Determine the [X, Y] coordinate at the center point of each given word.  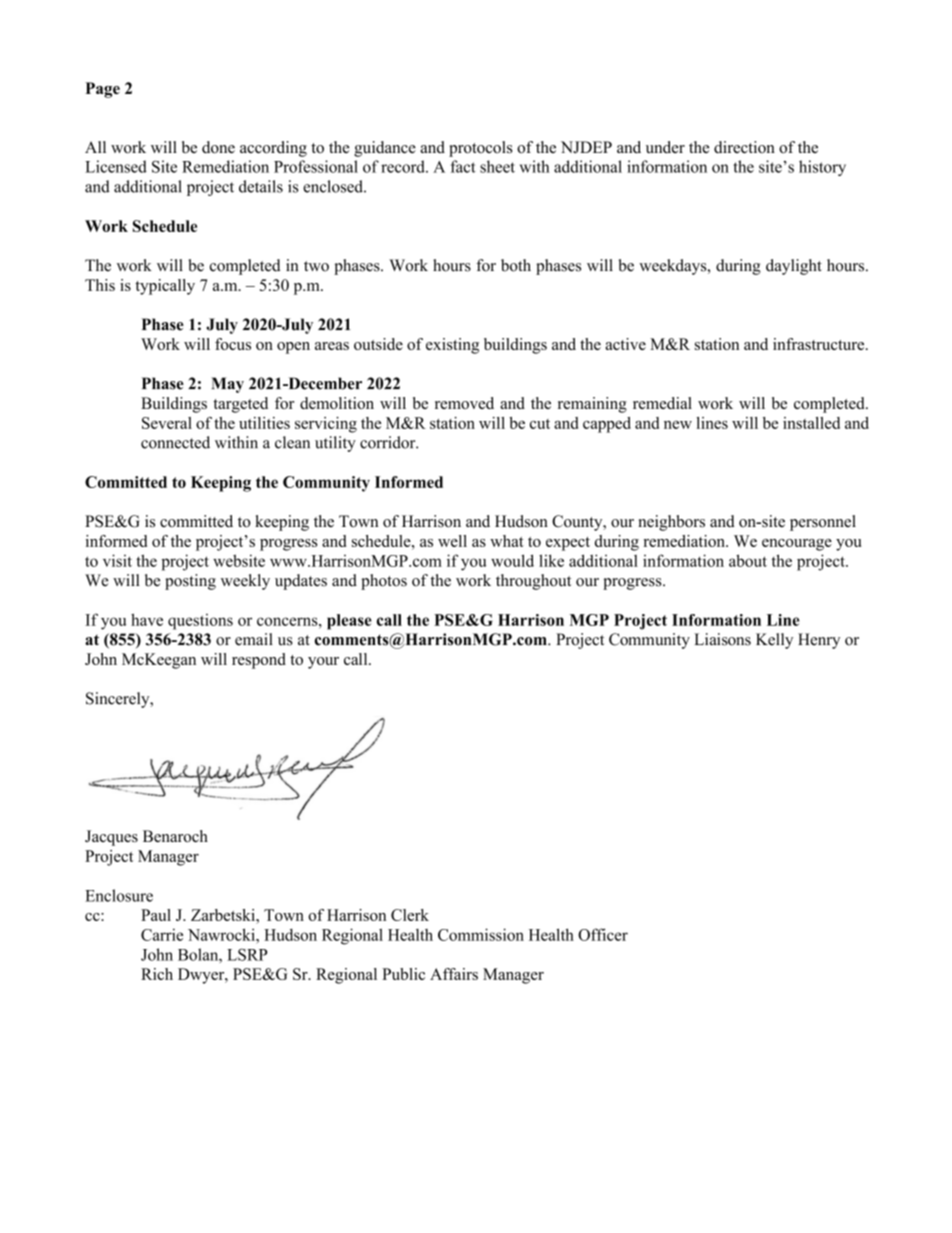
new [678, 425]
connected [175, 442]
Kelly [774, 641]
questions [200, 622]
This [100, 285]
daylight [794, 267]
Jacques [111, 838]
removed [464, 403]
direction [744, 147]
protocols [480, 149]
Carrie [162, 934]
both [516, 265]
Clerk [410, 915]
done [218, 147]
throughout [533, 582]
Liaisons [722, 639]
